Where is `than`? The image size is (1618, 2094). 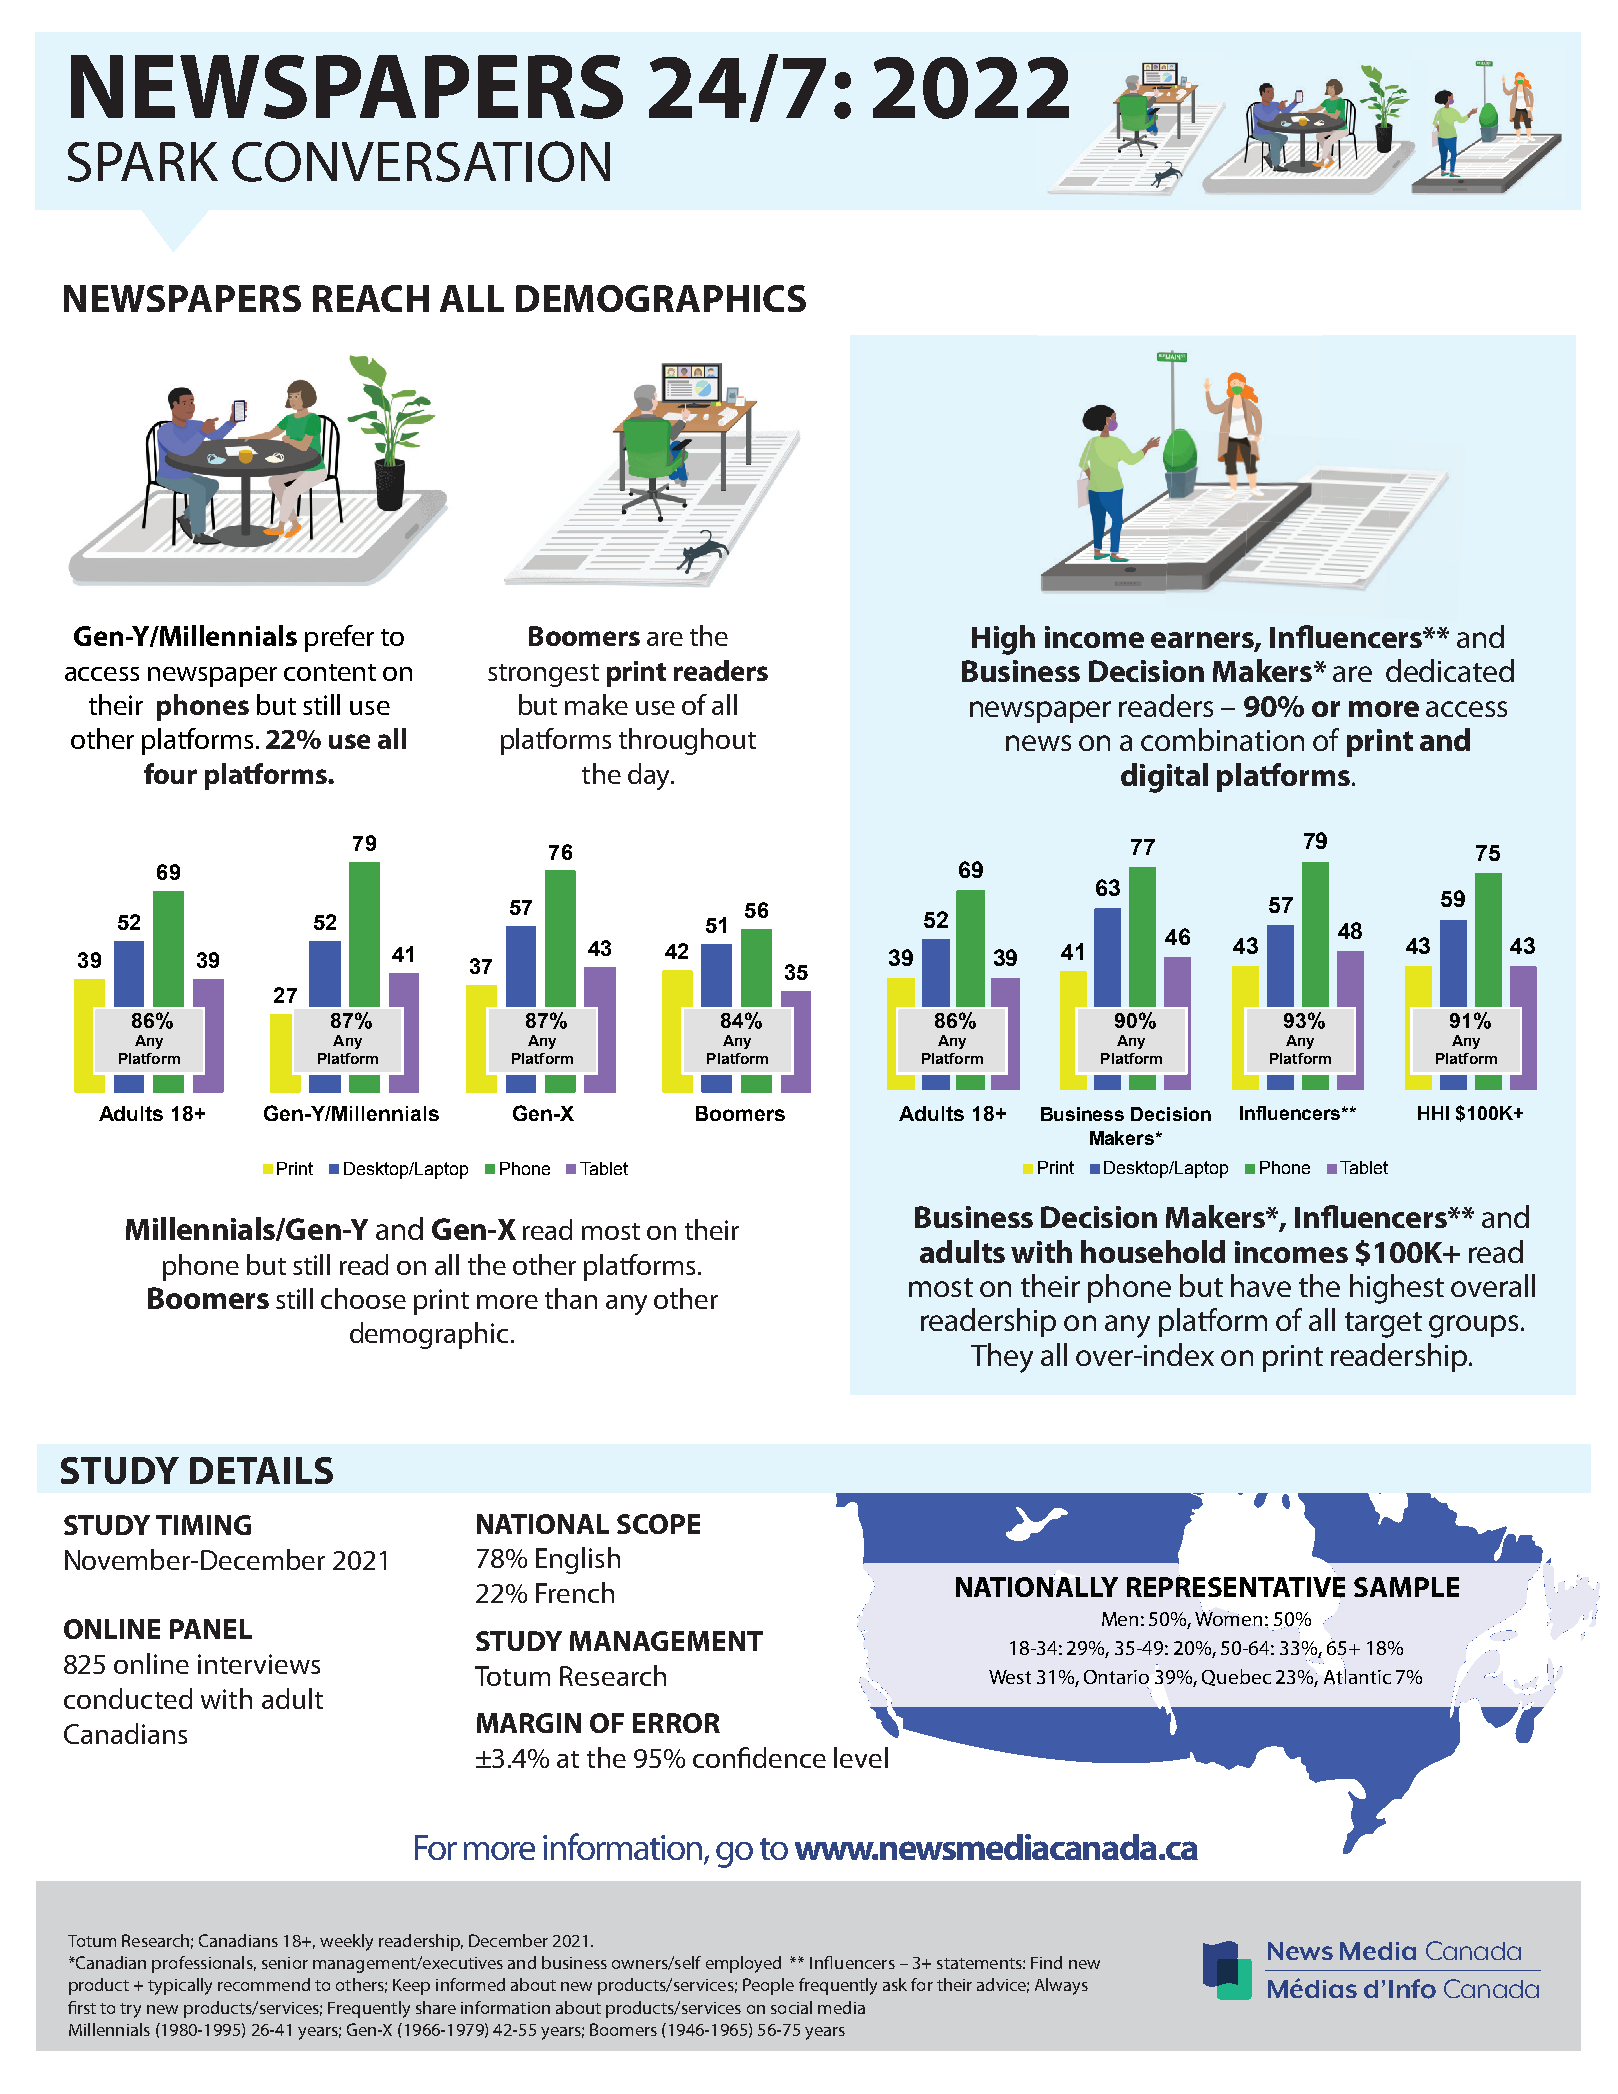
than is located at coordinates (571, 1298).
